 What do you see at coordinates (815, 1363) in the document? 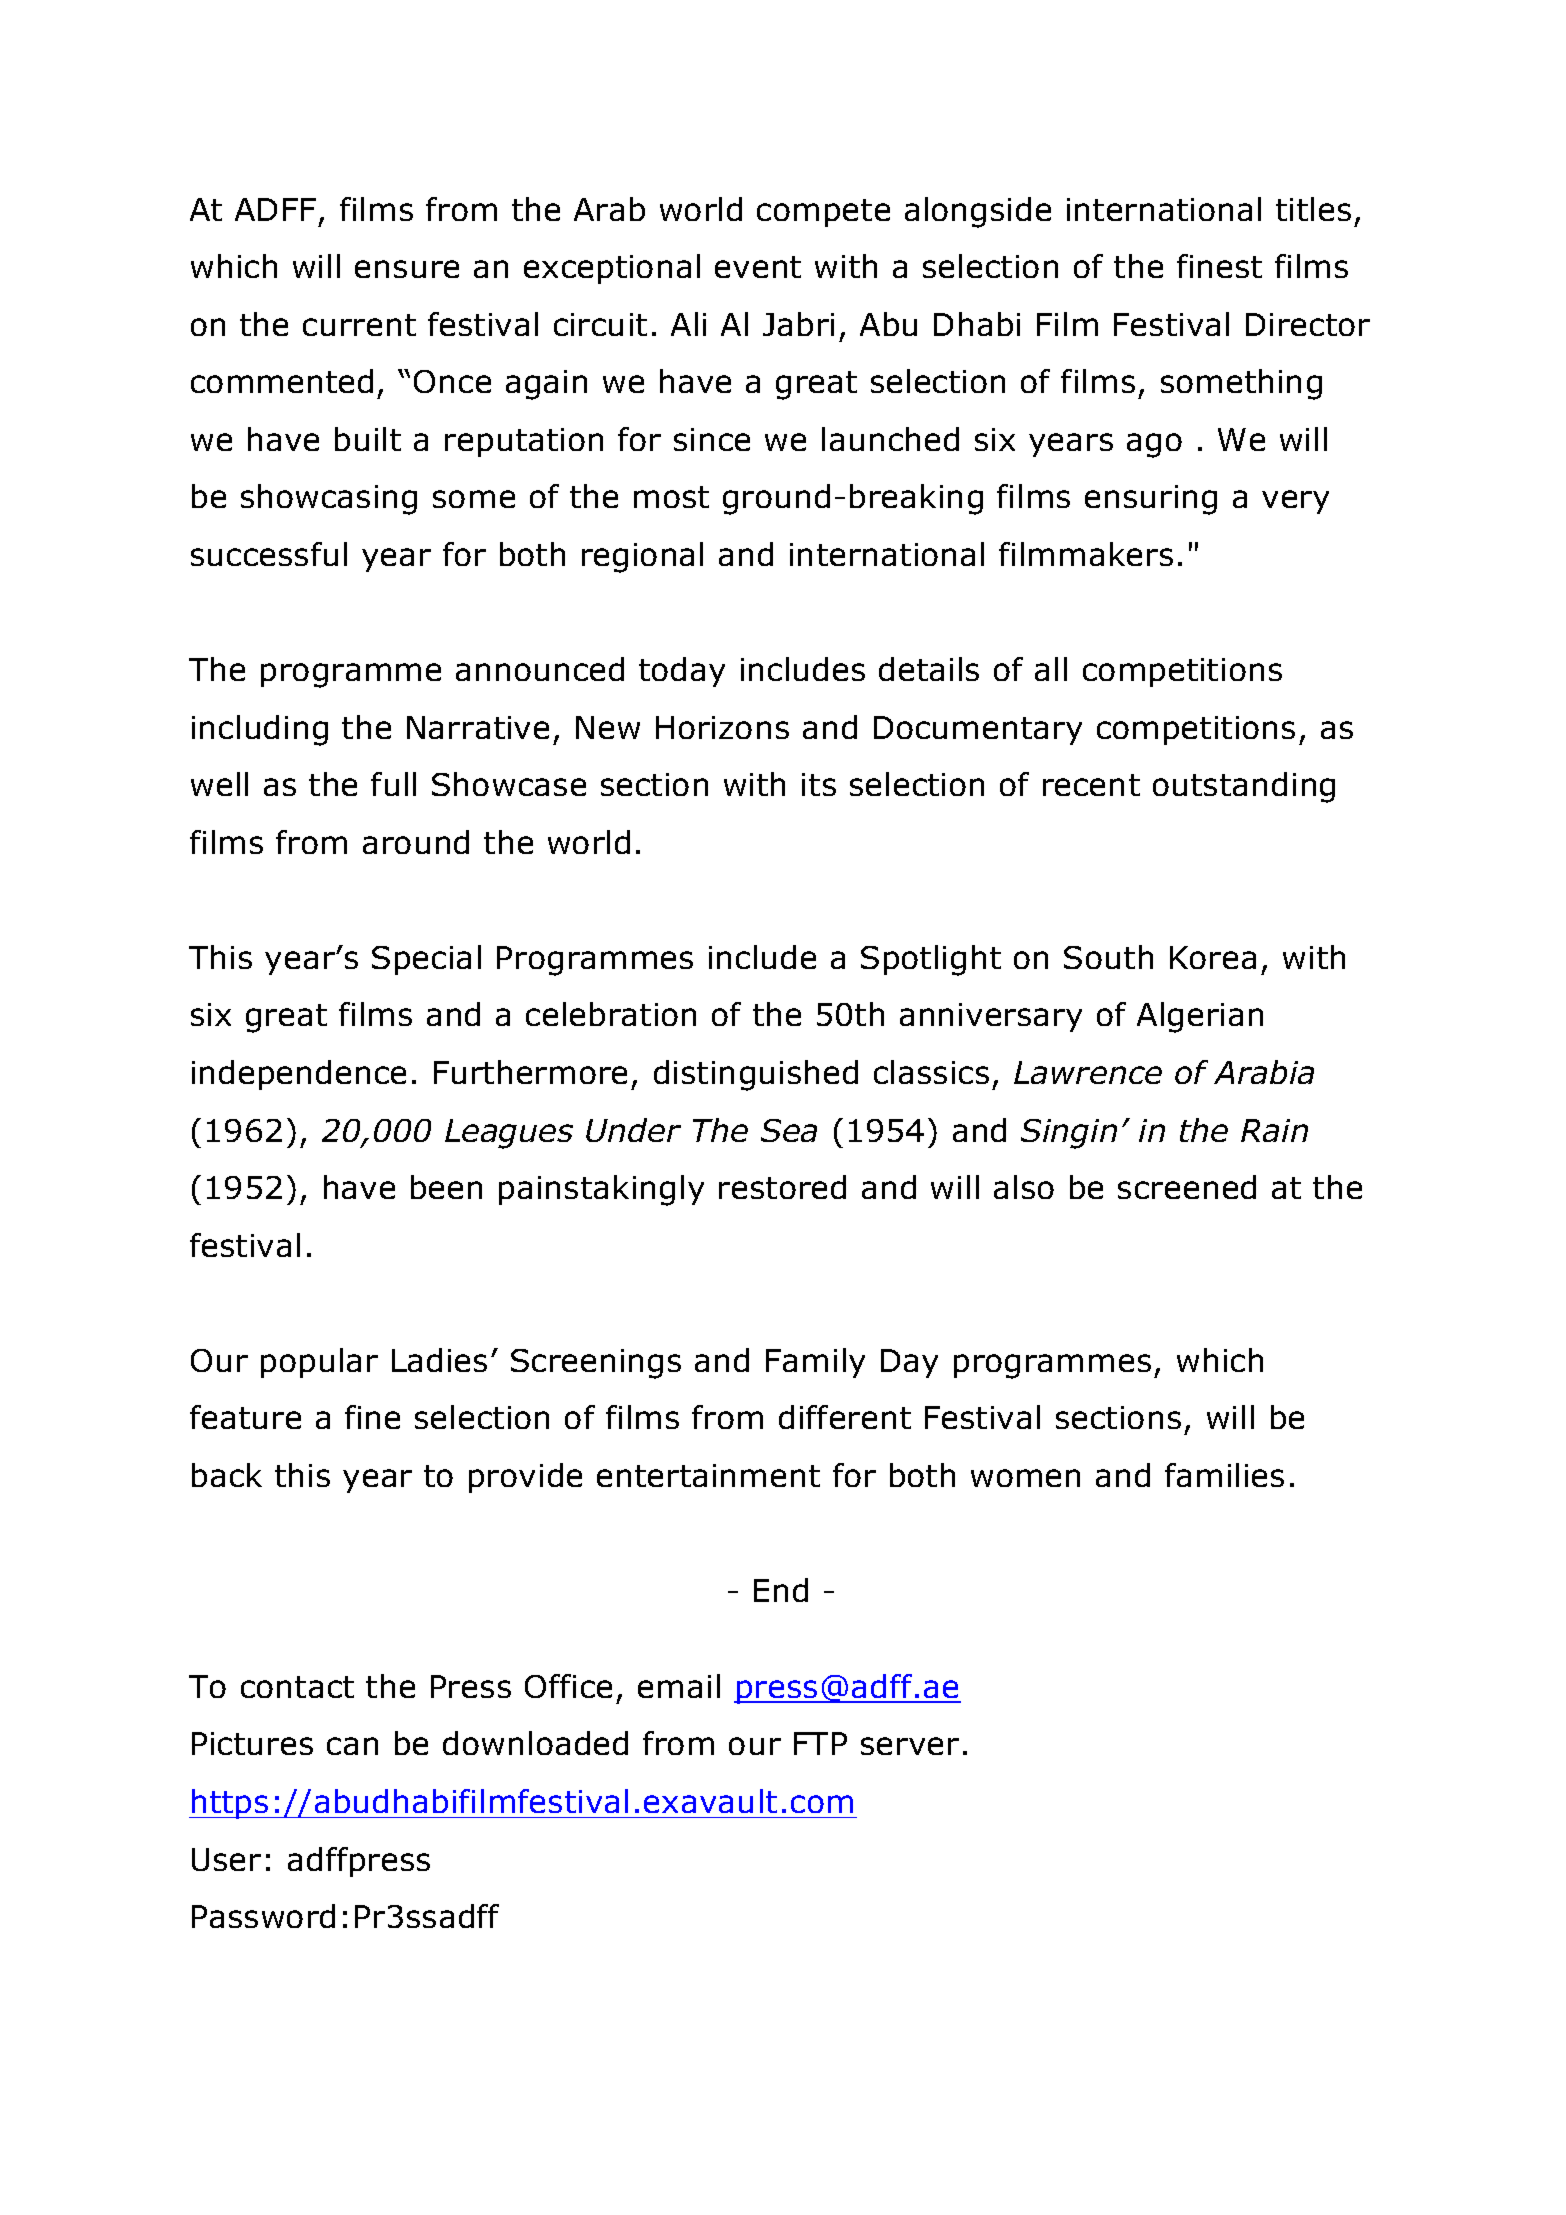
I see `Family` at bounding box center [815, 1363].
